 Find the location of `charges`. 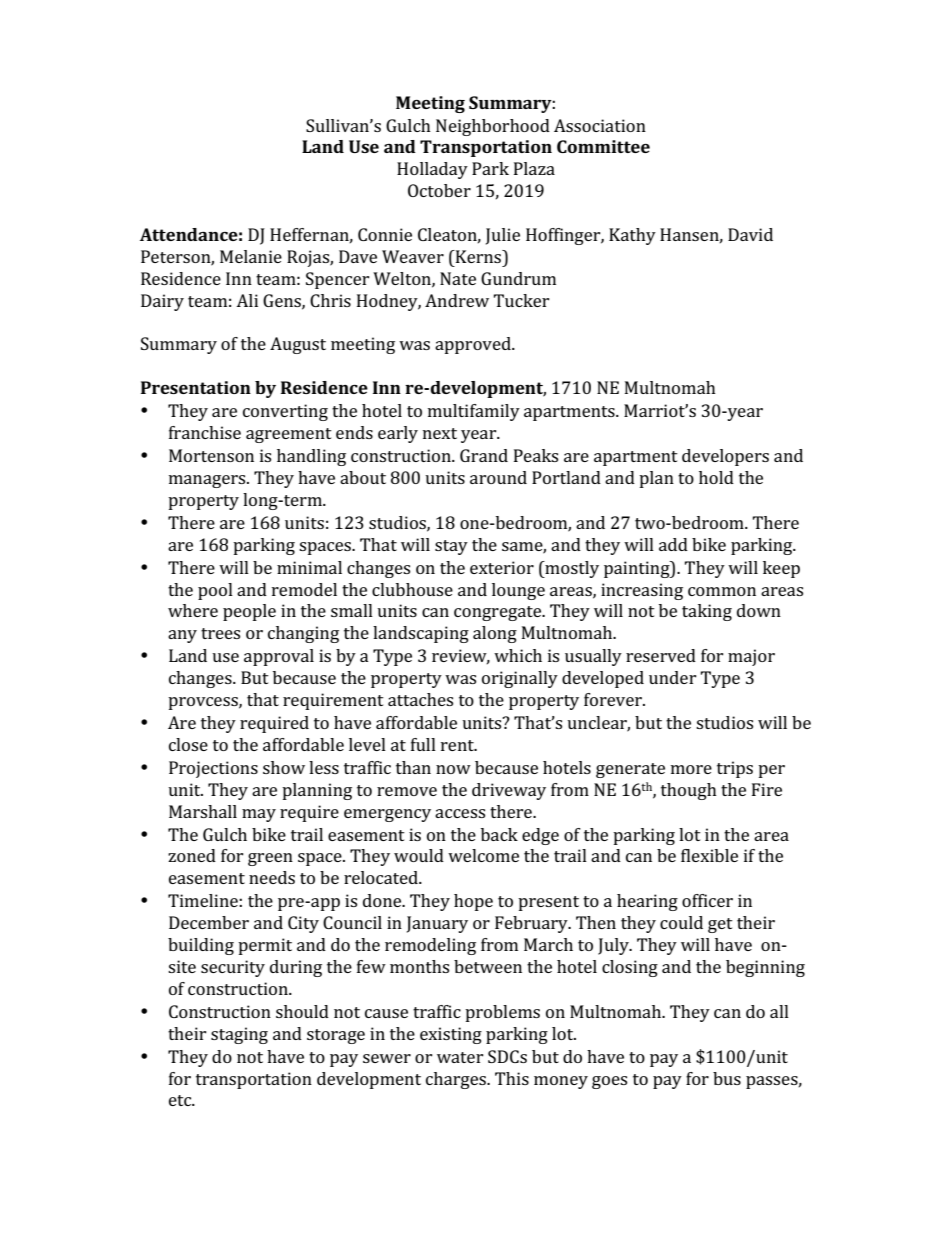

charges is located at coordinates (457, 1080).
